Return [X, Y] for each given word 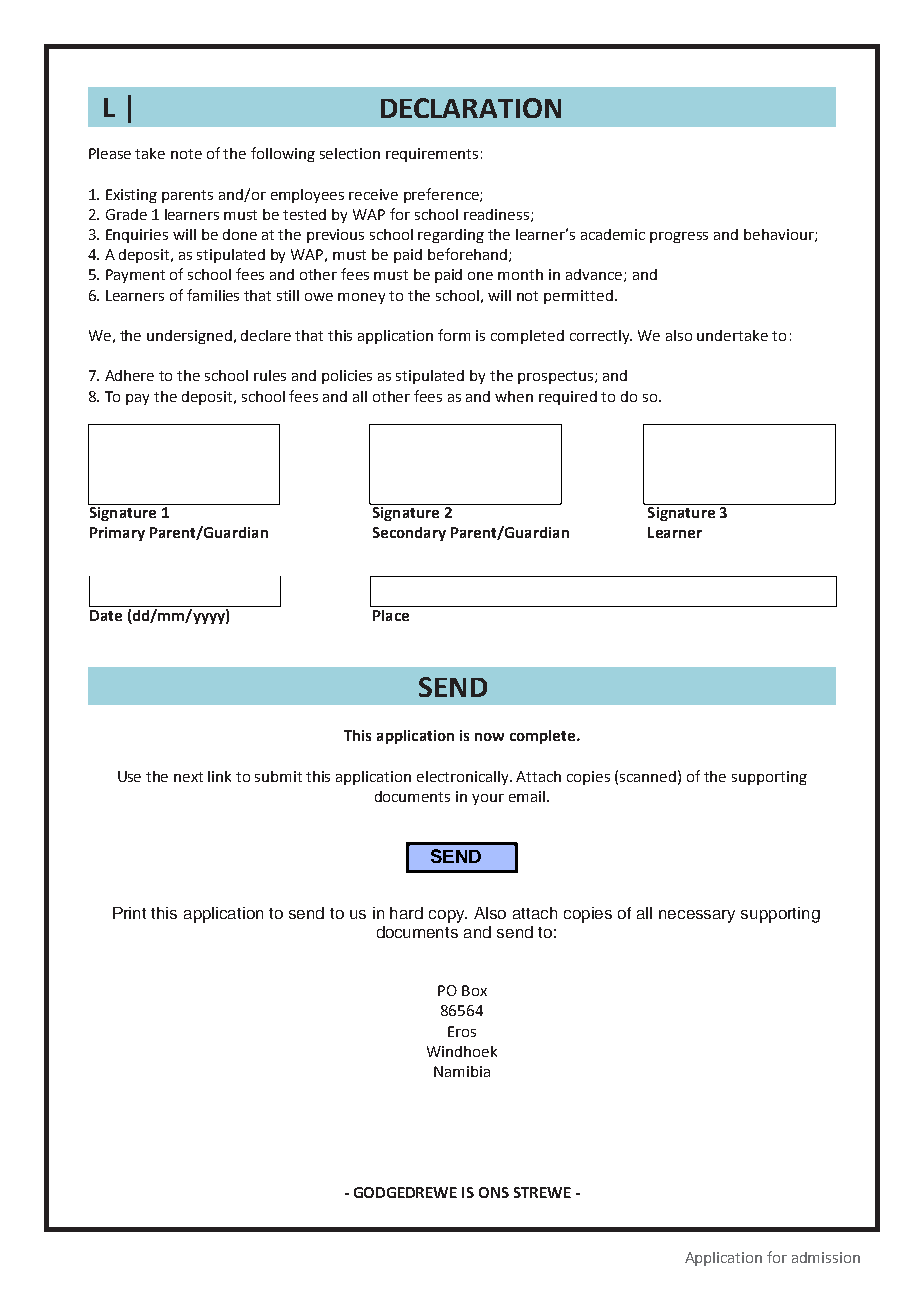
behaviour [780, 235]
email [527, 796]
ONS [494, 1192]
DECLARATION [471, 108]
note [186, 154]
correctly [601, 337]
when [514, 396]
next [188, 777]
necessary [697, 916]
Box [474, 990]
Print [129, 913]
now [489, 737]
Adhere [129, 375]
